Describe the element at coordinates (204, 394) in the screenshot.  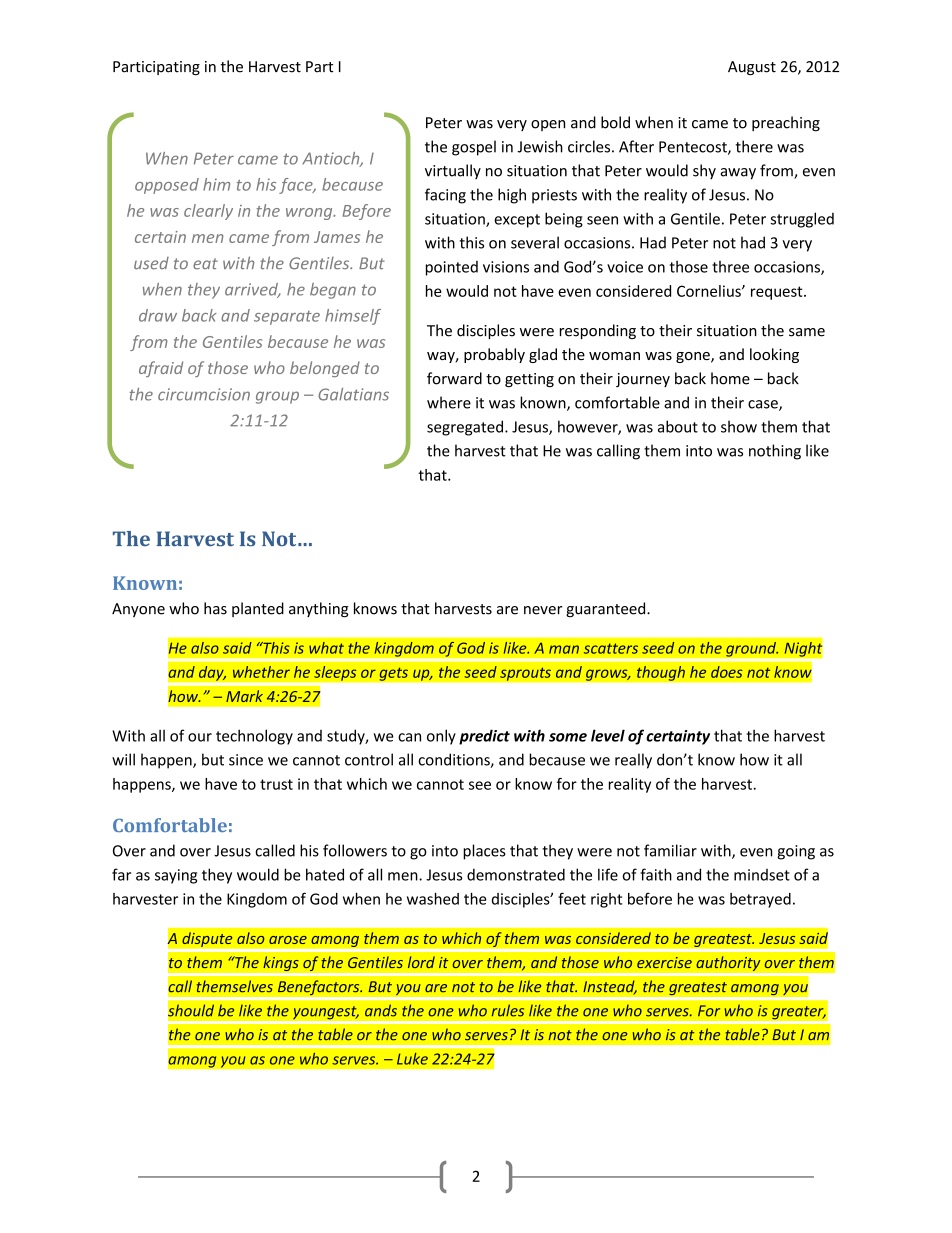
I see `circumcision` at that location.
